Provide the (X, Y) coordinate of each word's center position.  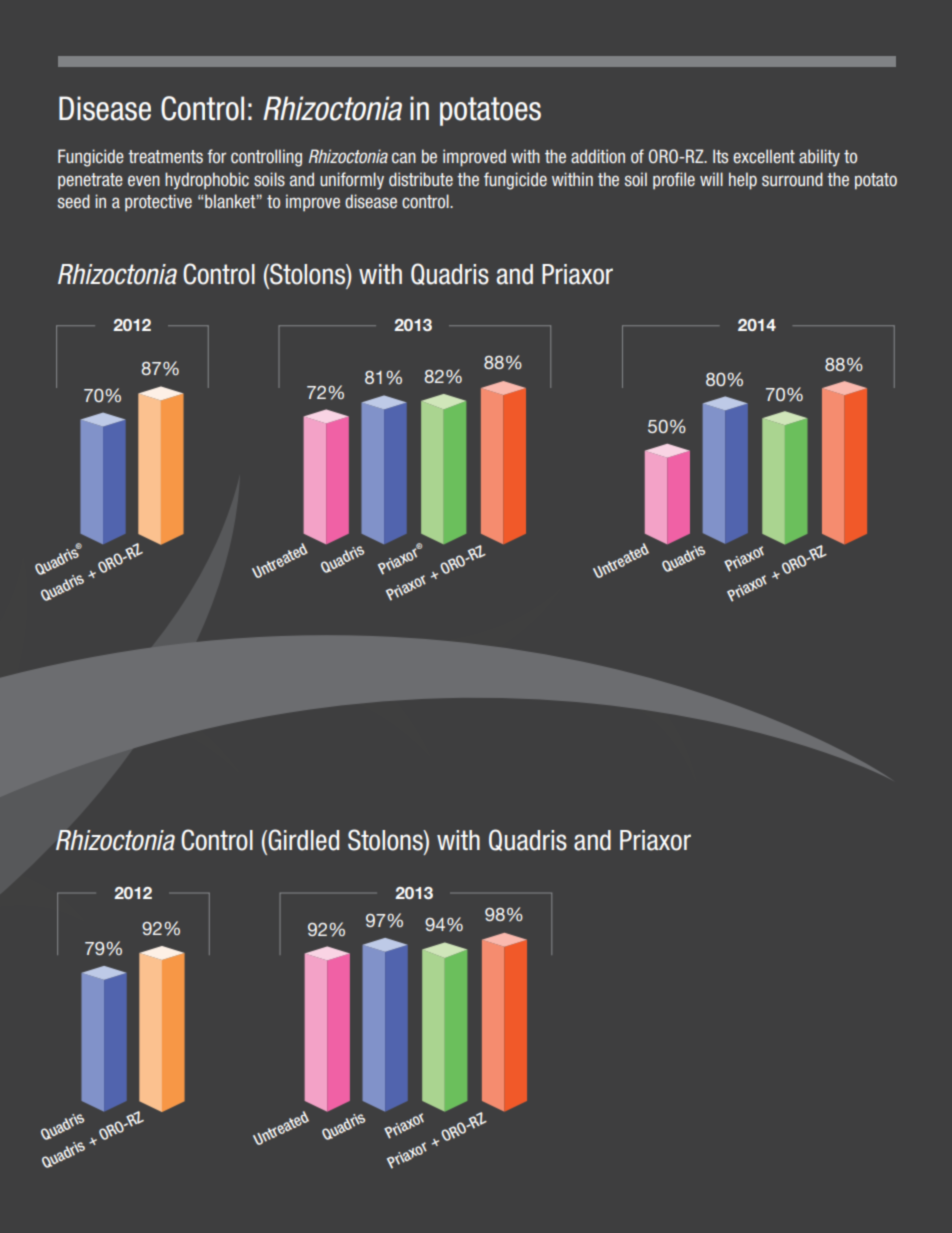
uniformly (352, 181)
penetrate (90, 181)
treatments (165, 156)
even (144, 181)
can (404, 158)
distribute (421, 179)
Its (720, 156)
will (711, 179)
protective (158, 203)
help (743, 181)
